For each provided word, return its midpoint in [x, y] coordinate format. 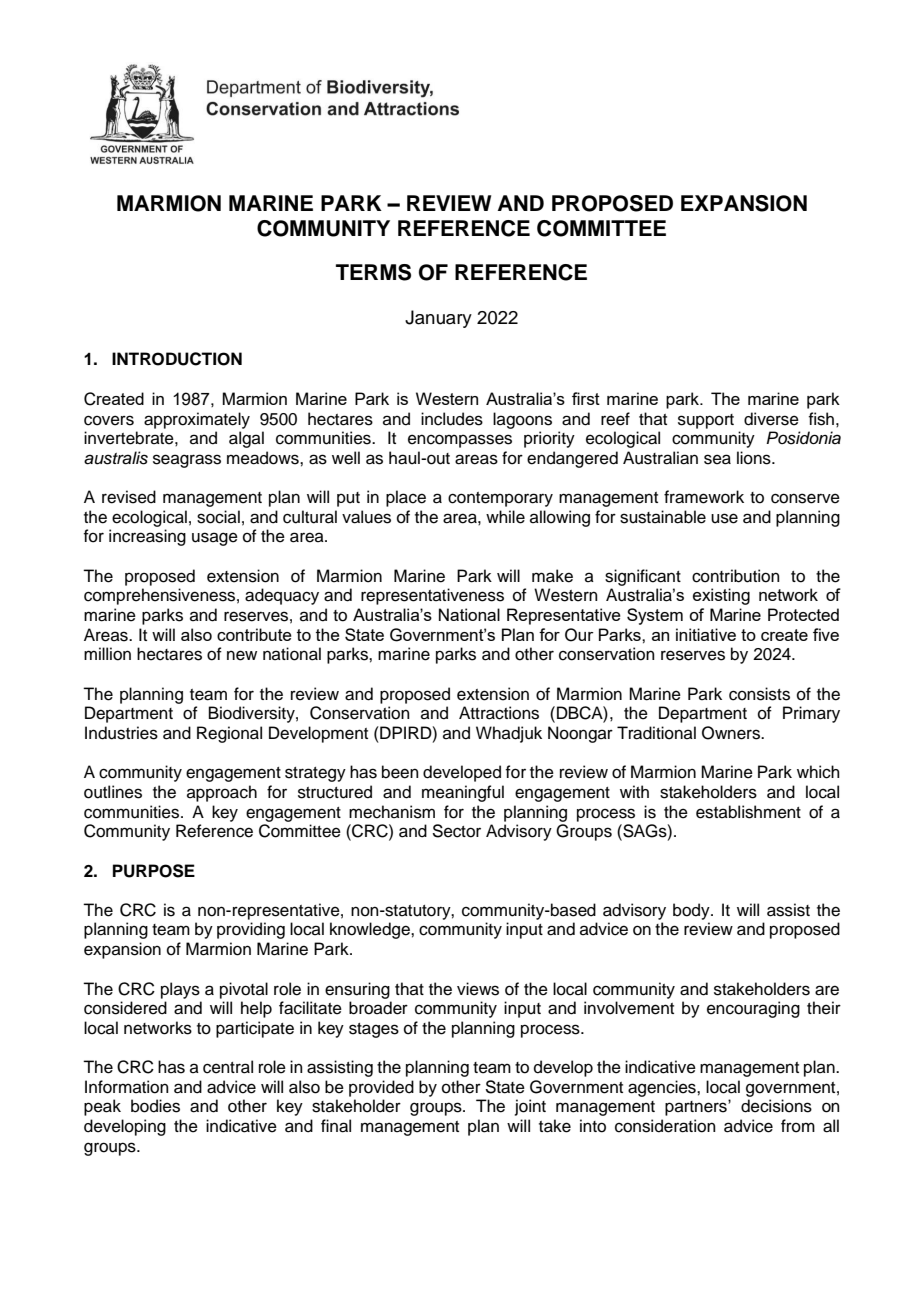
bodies [155, 1106]
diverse [771, 419]
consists [759, 694]
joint [530, 1107]
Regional [229, 734]
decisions [776, 1106]
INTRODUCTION [177, 359]
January [438, 319]
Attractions [499, 713]
